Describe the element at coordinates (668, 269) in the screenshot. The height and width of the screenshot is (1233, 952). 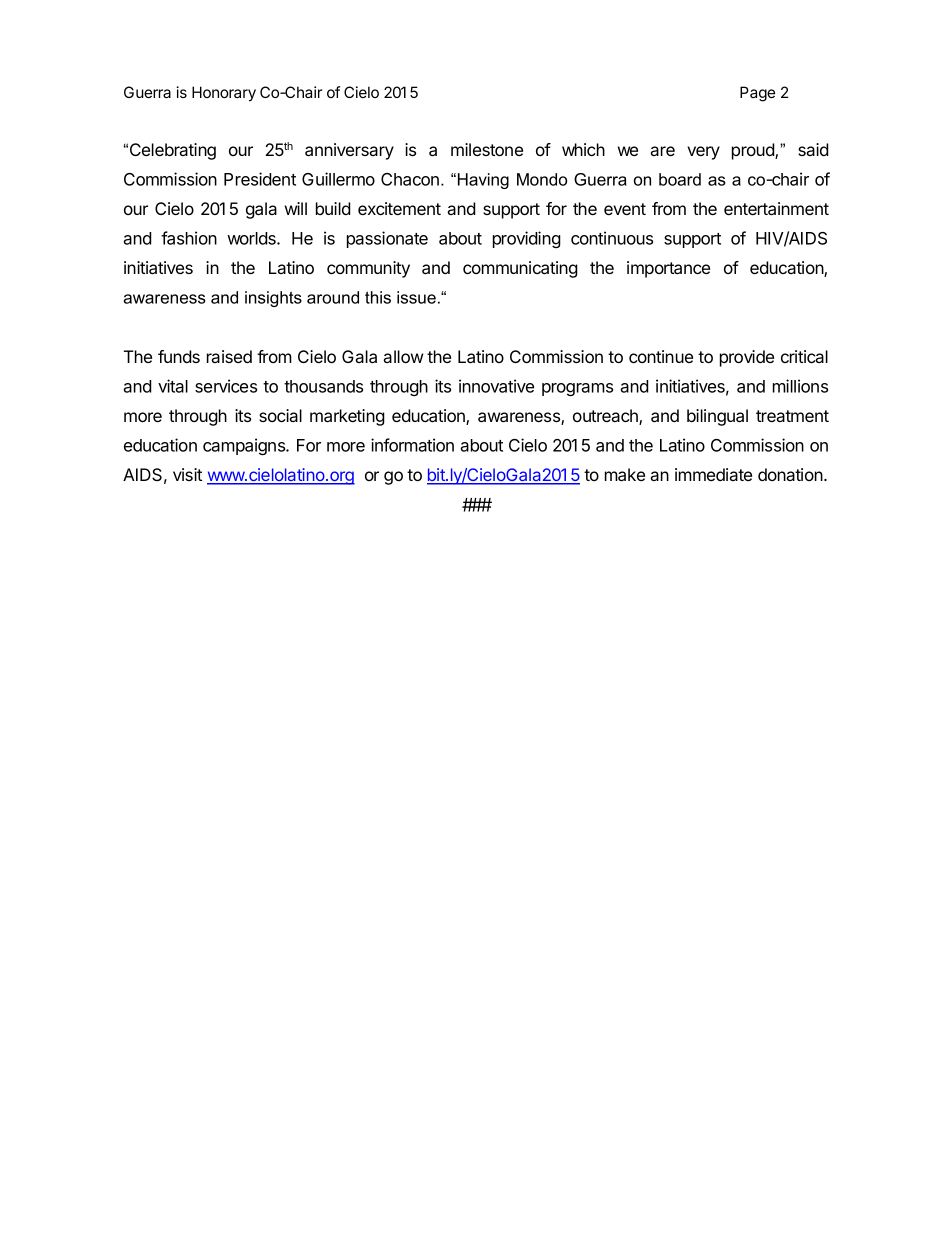
I see `importance` at that location.
